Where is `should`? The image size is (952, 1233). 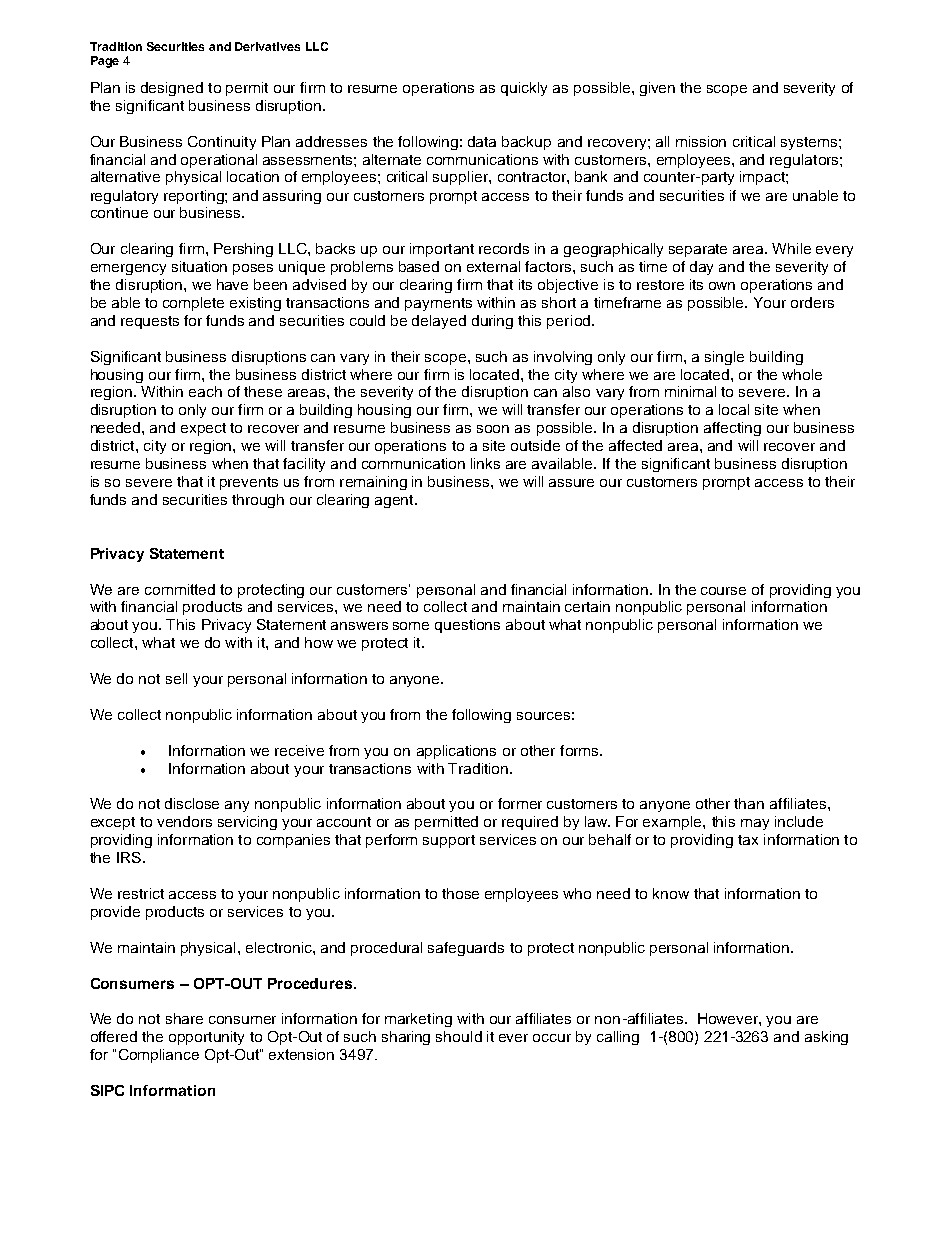
should is located at coordinates (459, 1036).
